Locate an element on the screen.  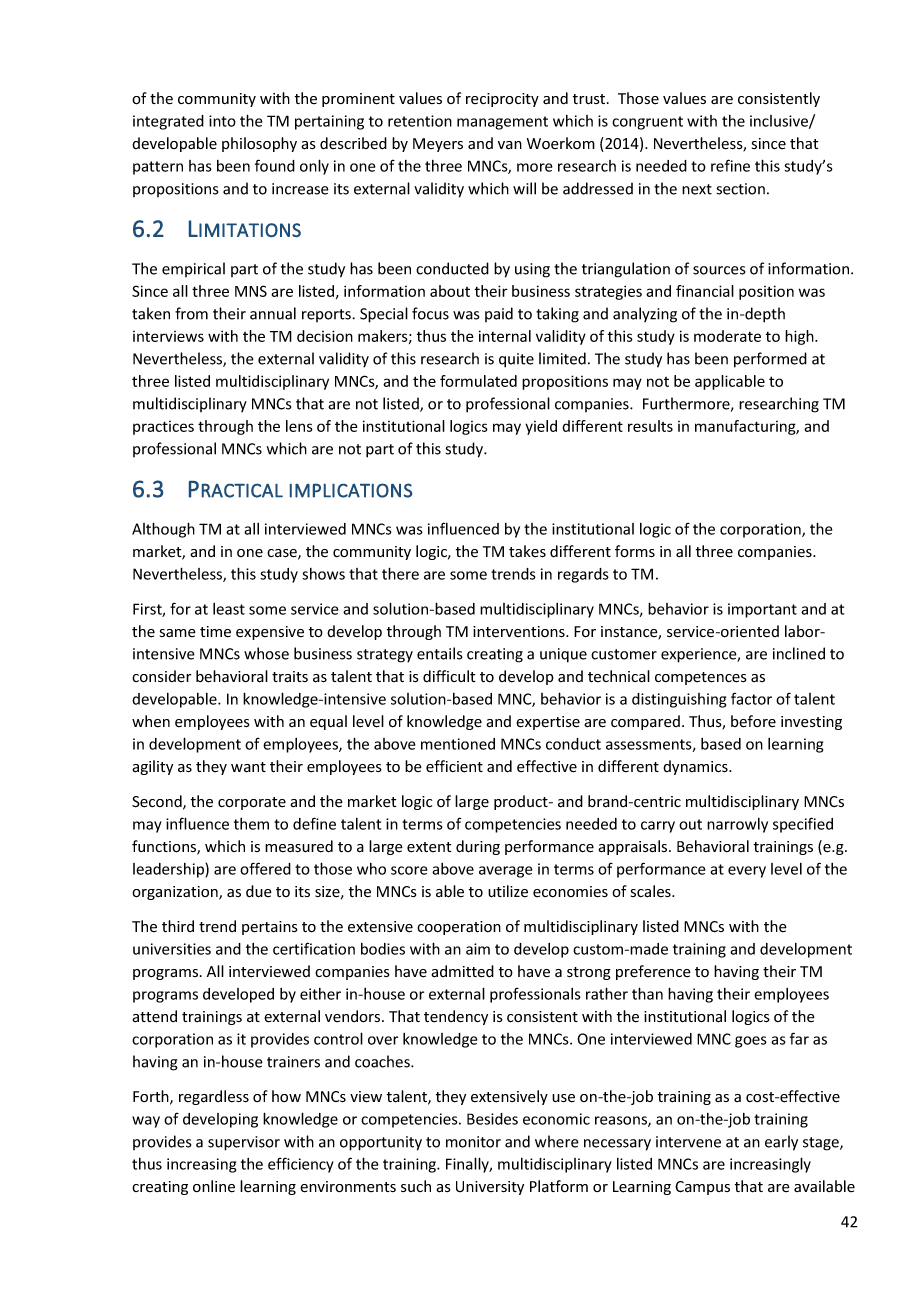
every is located at coordinates (747, 872).
